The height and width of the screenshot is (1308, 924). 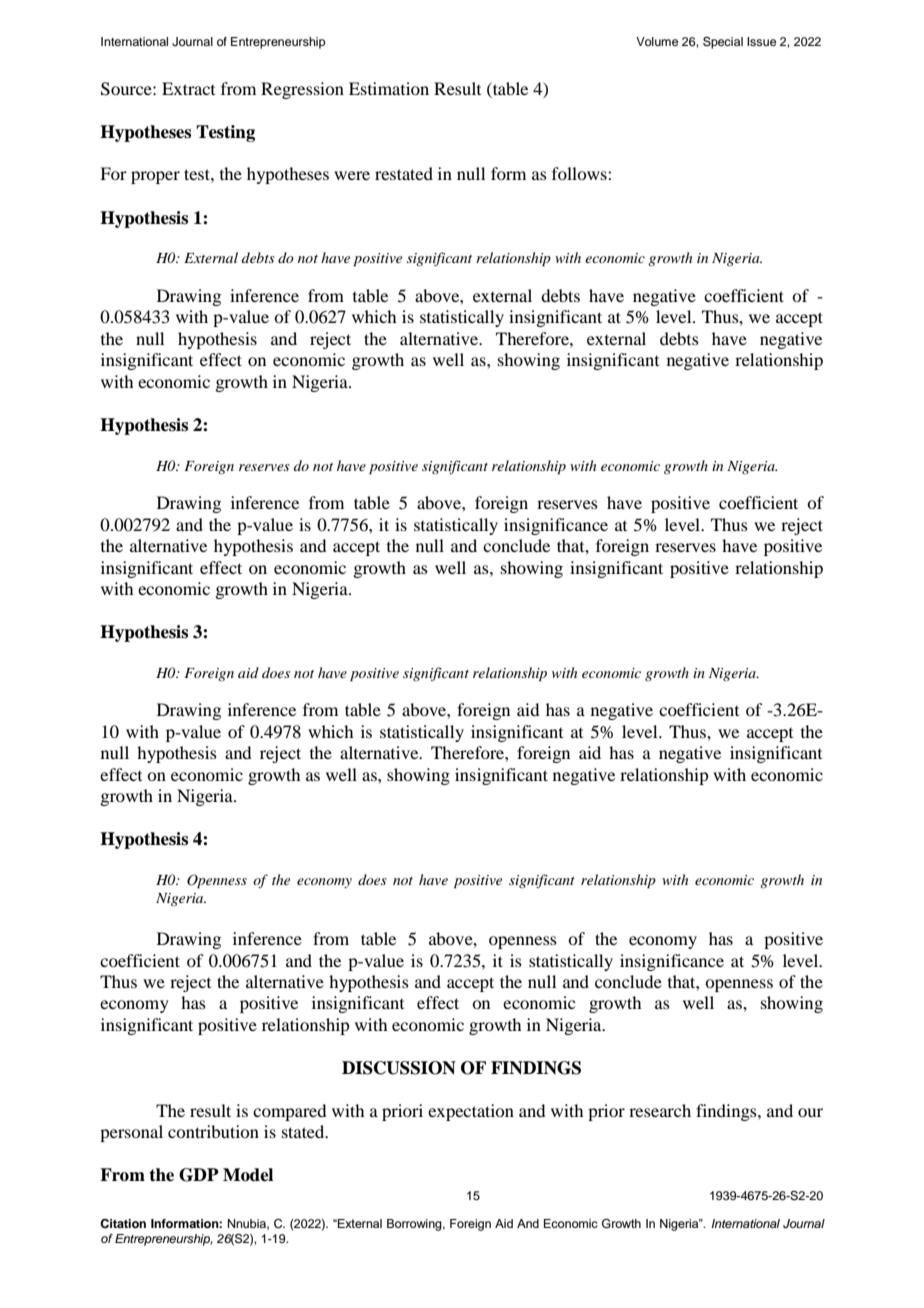 What do you see at coordinates (289, 1112) in the screenshot?
I see `compared` at bounding box center [289, 1112].
